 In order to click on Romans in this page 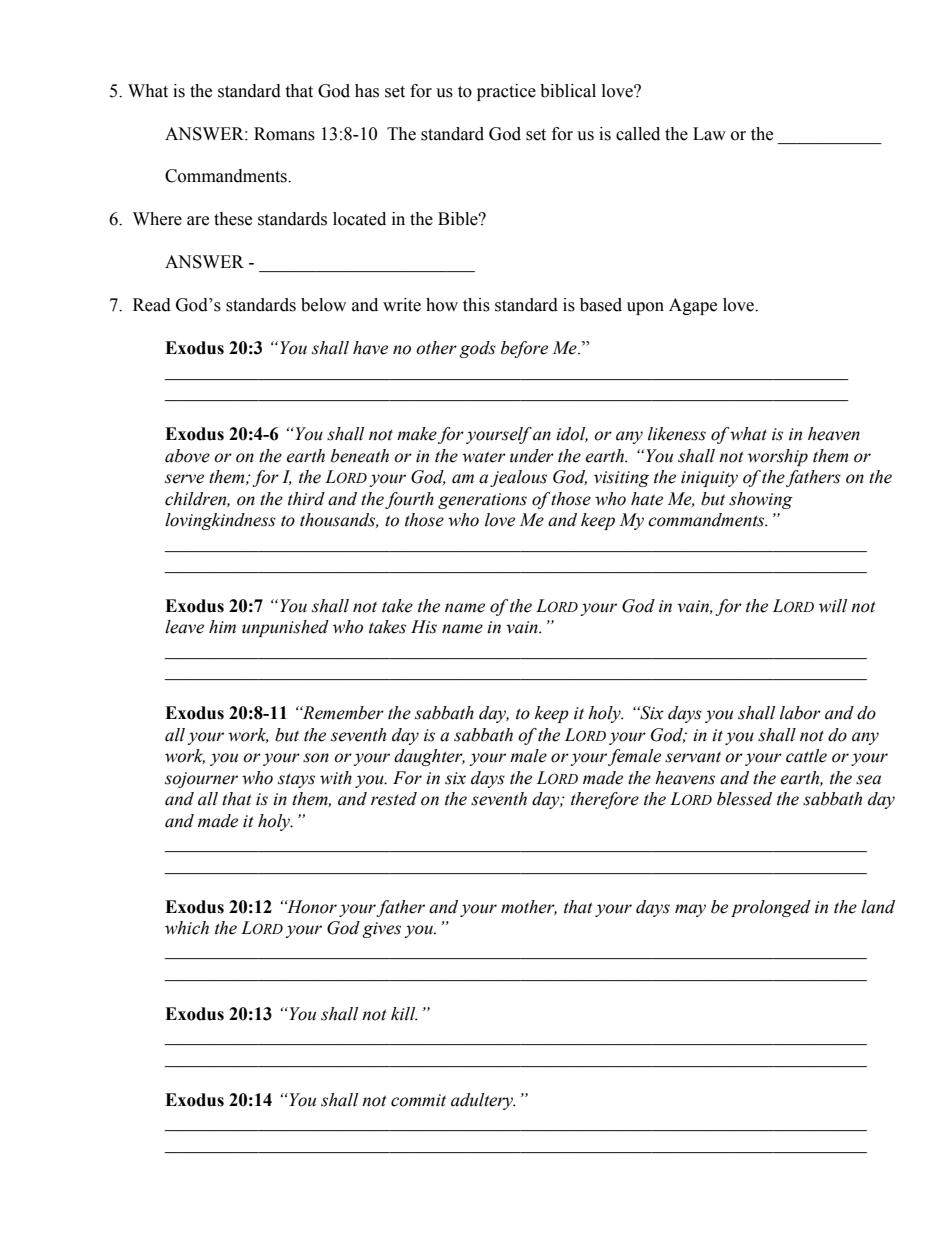, I will do `click(284, 134)`.
